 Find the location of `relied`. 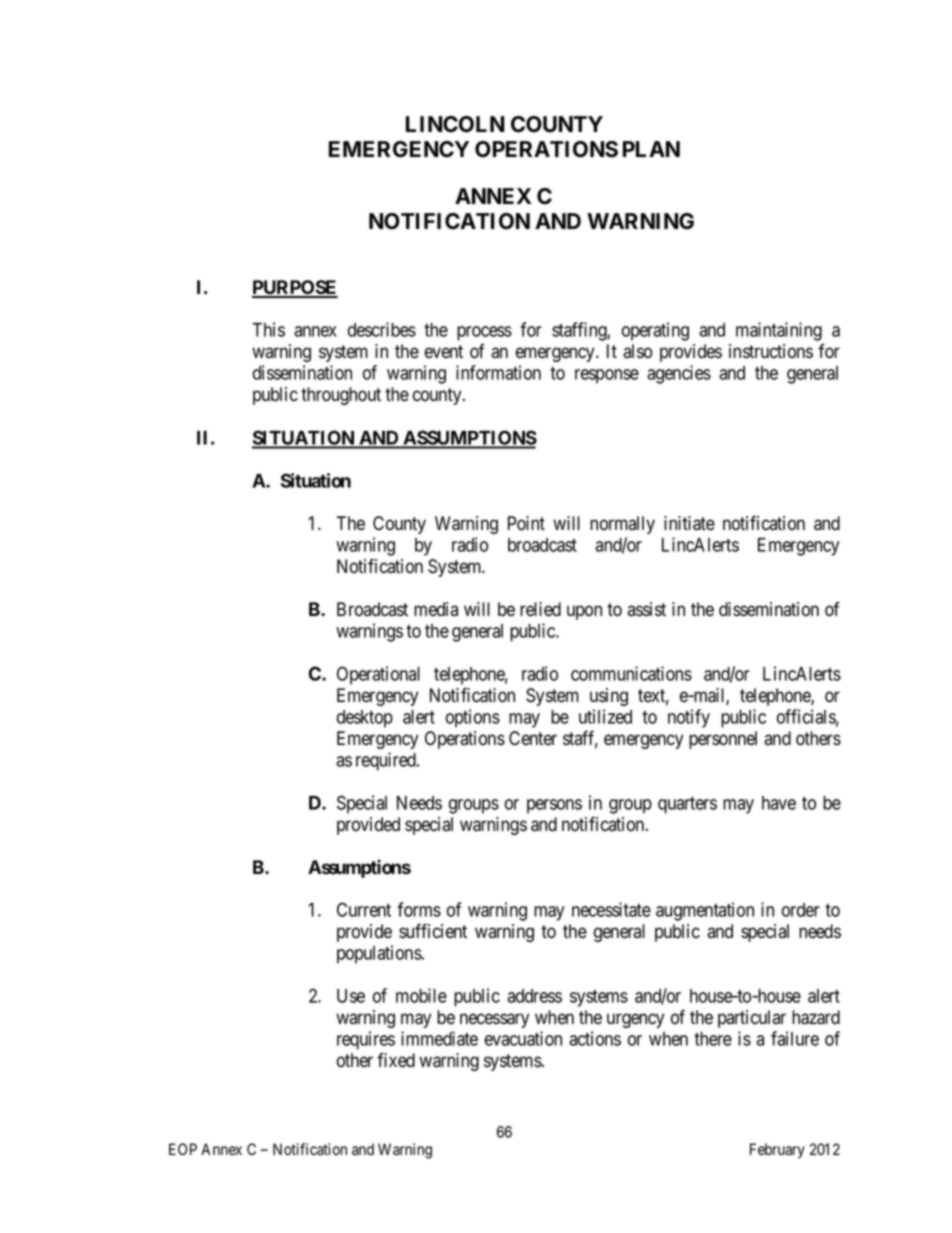

relied is located at coordinates (540, 609).
